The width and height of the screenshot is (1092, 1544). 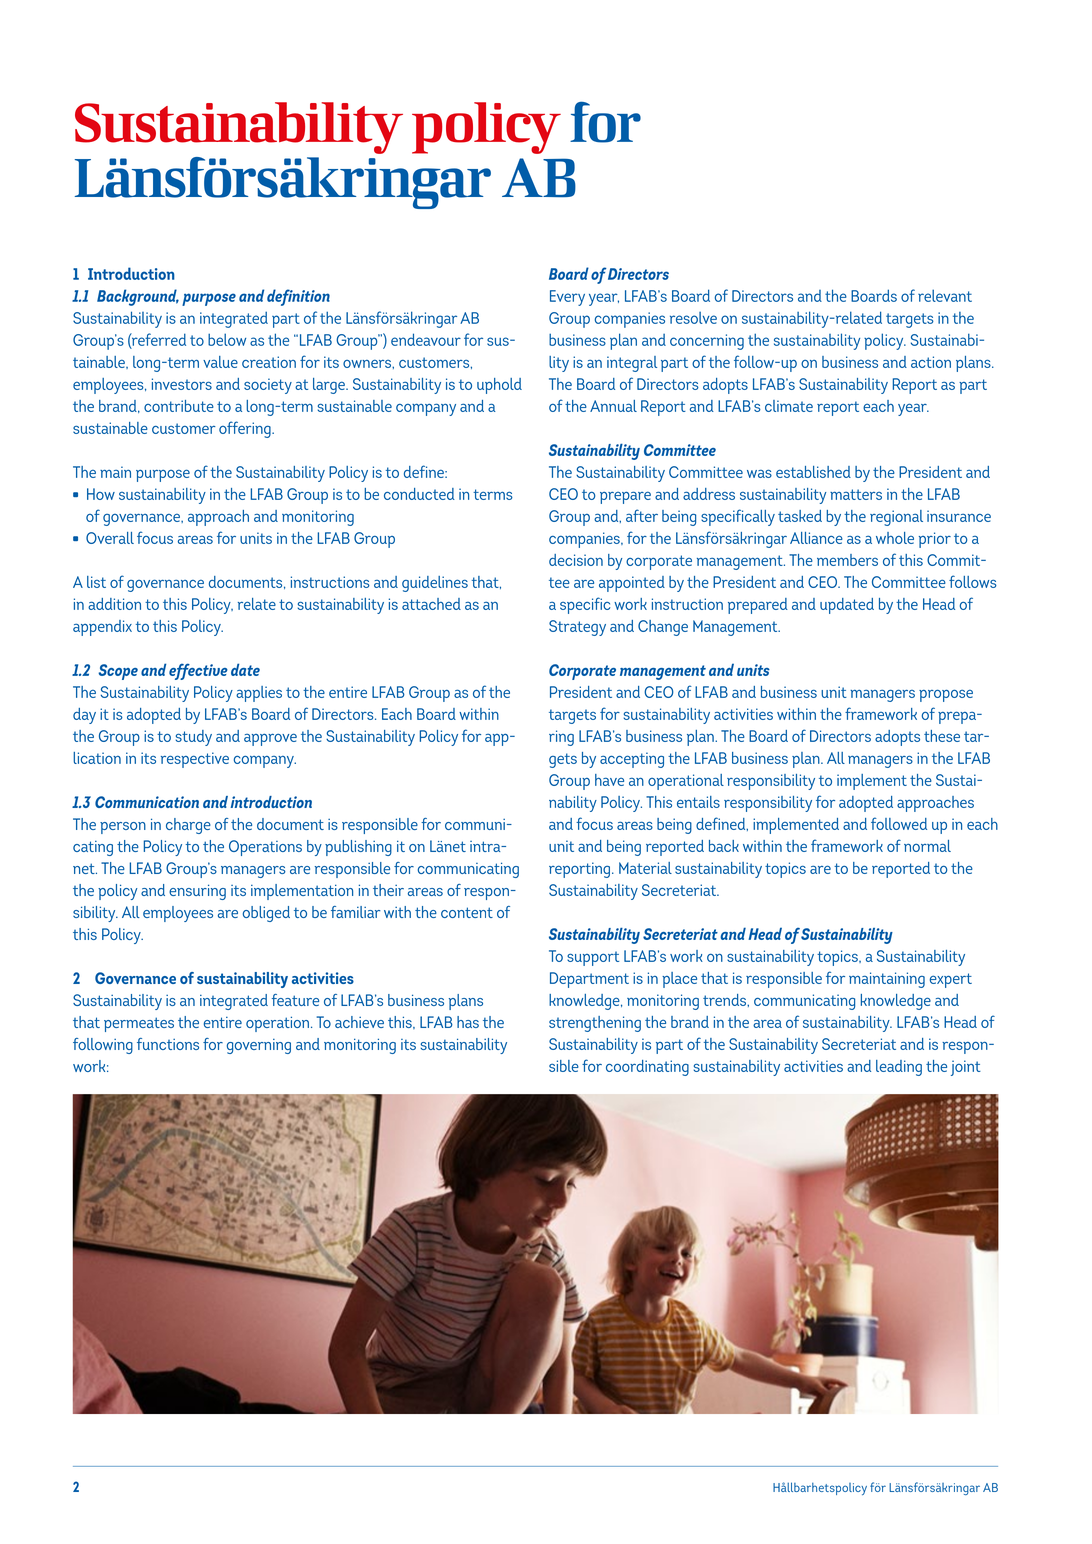 What do you see at coordinates (198, 671) in the screenshot?
I see `effective` at bounding box center [198, 671].
